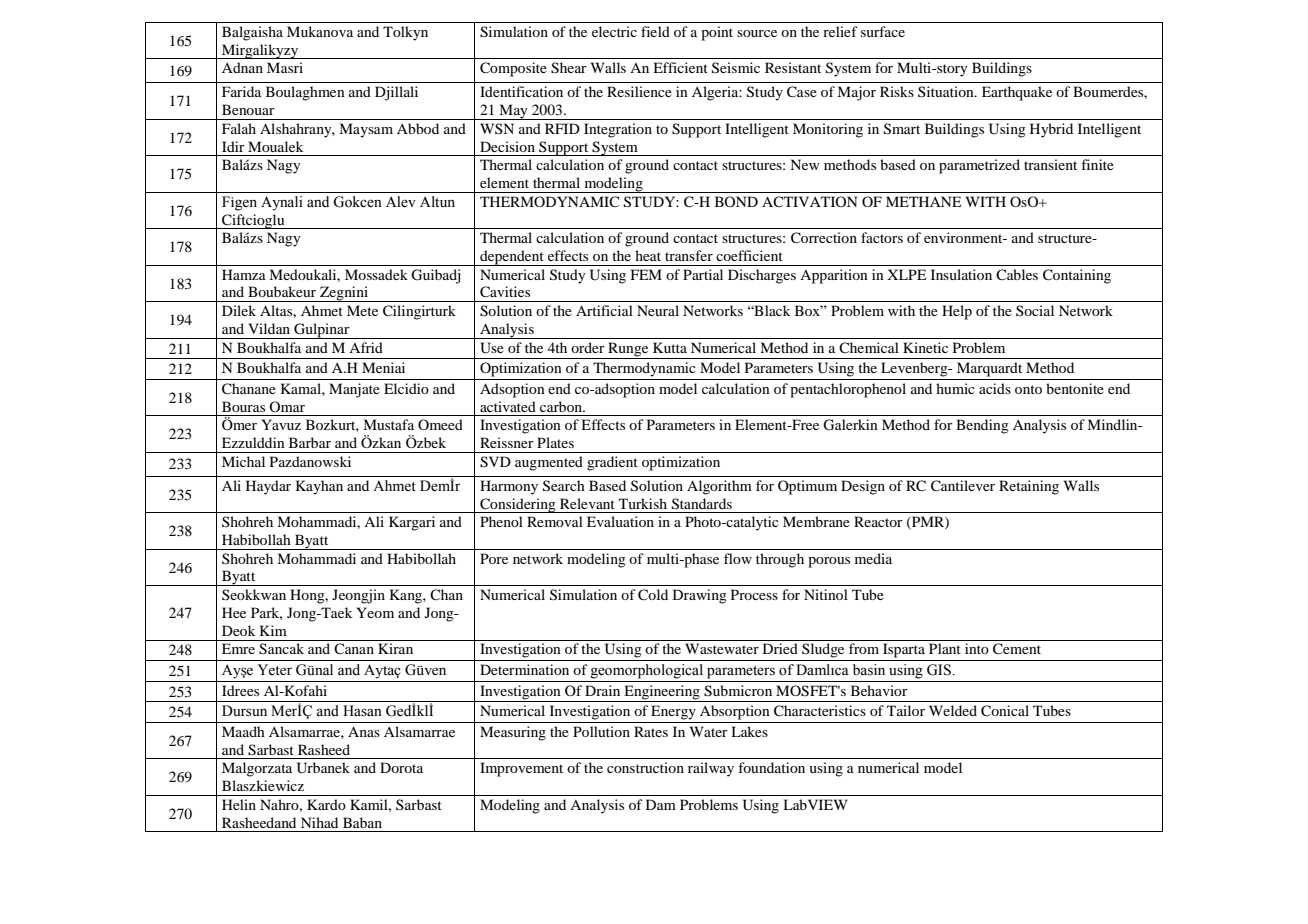 Image resolution: width=1308 pixels, height=924 pixels. Describe the element at coordinates (648, 255) in the screenshot. I see `heat` at that location.
